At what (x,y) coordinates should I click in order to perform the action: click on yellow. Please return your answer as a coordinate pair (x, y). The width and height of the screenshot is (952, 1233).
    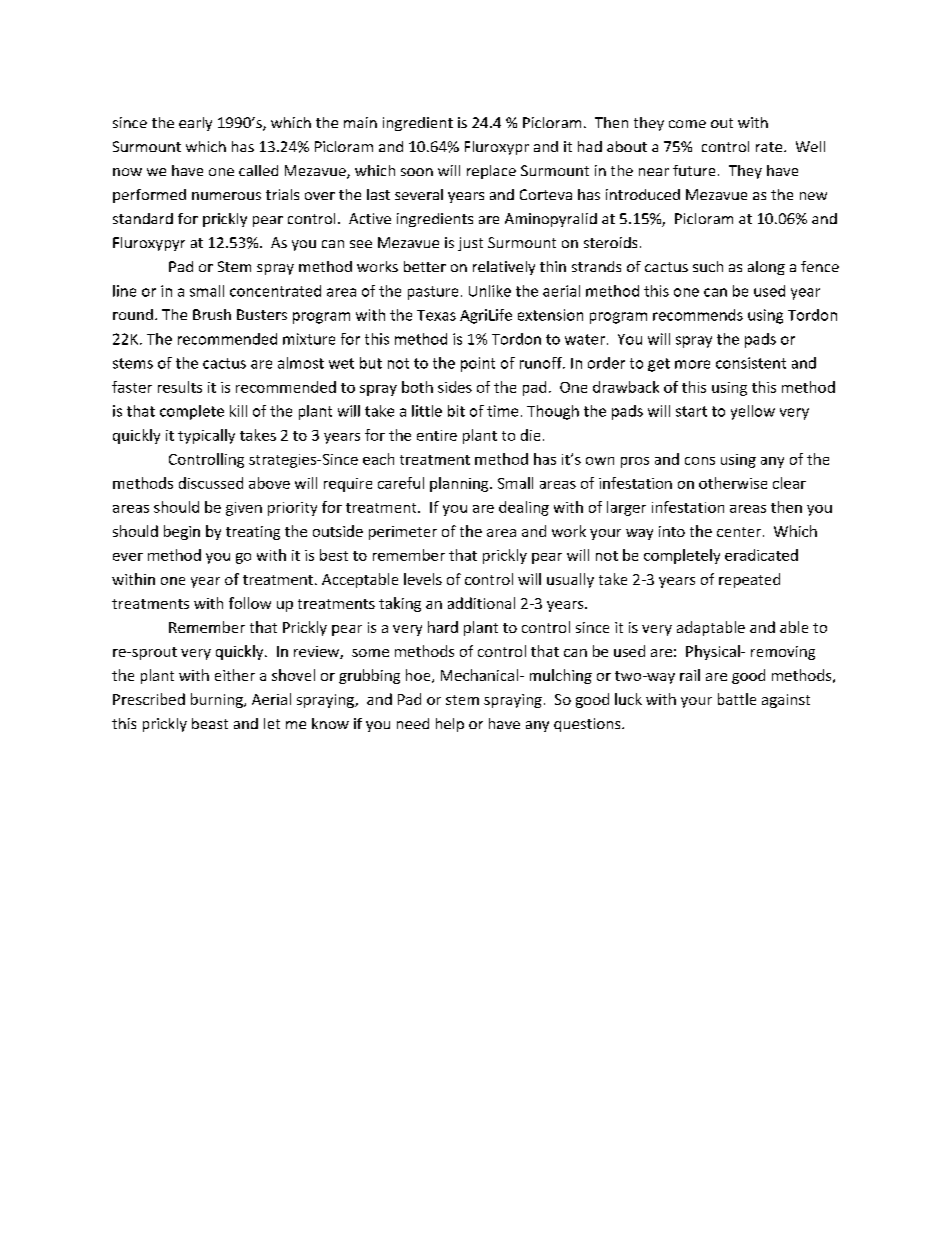
    Looking at the image, I should click on (753, 412).
